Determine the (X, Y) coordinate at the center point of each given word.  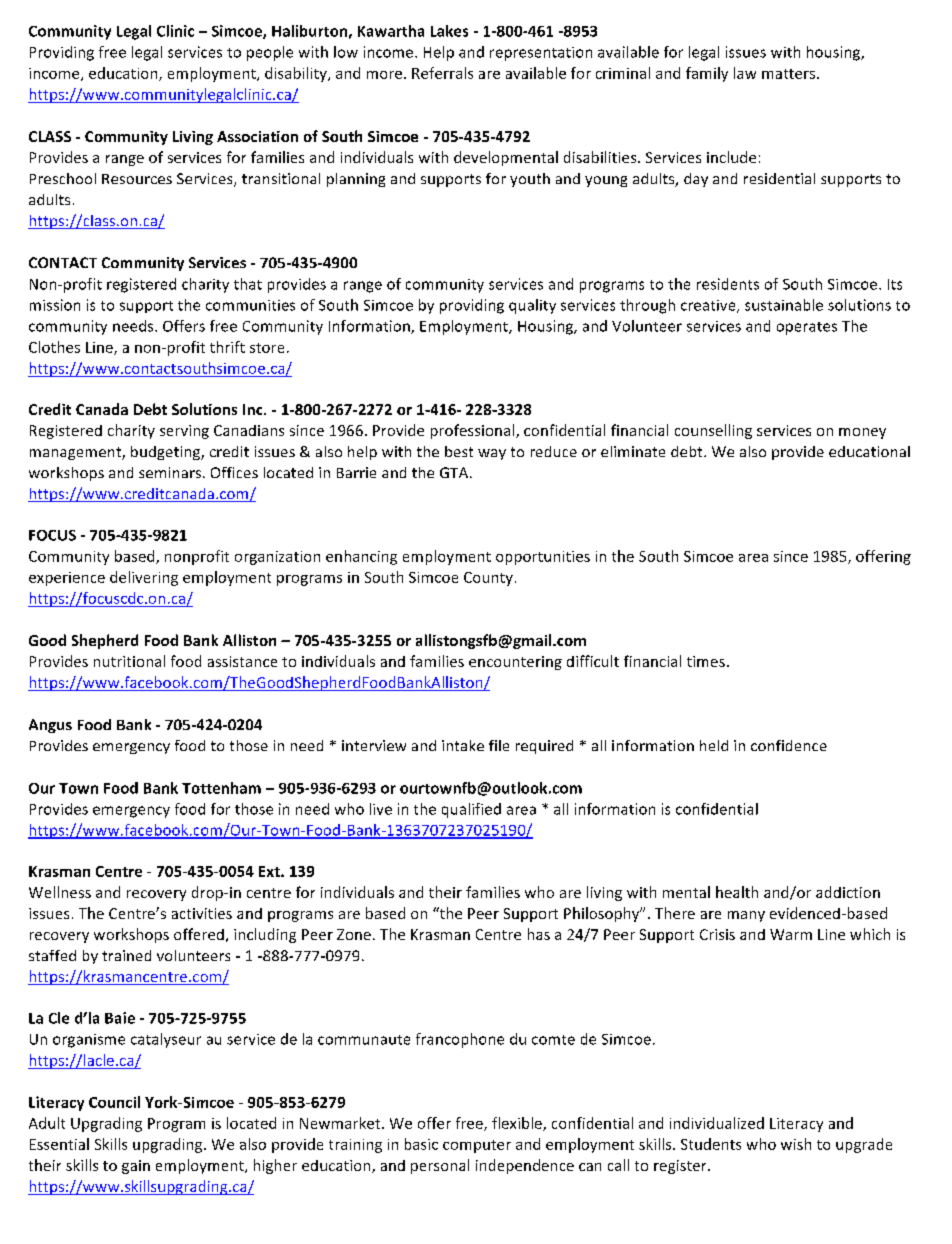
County (488, 579)
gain (136, 1167)
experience (67, 579)
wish (796, 1144)
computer (477, 1146)
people (270, 53)
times (706, 661)
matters (790, 74)
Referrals (442, 73)
